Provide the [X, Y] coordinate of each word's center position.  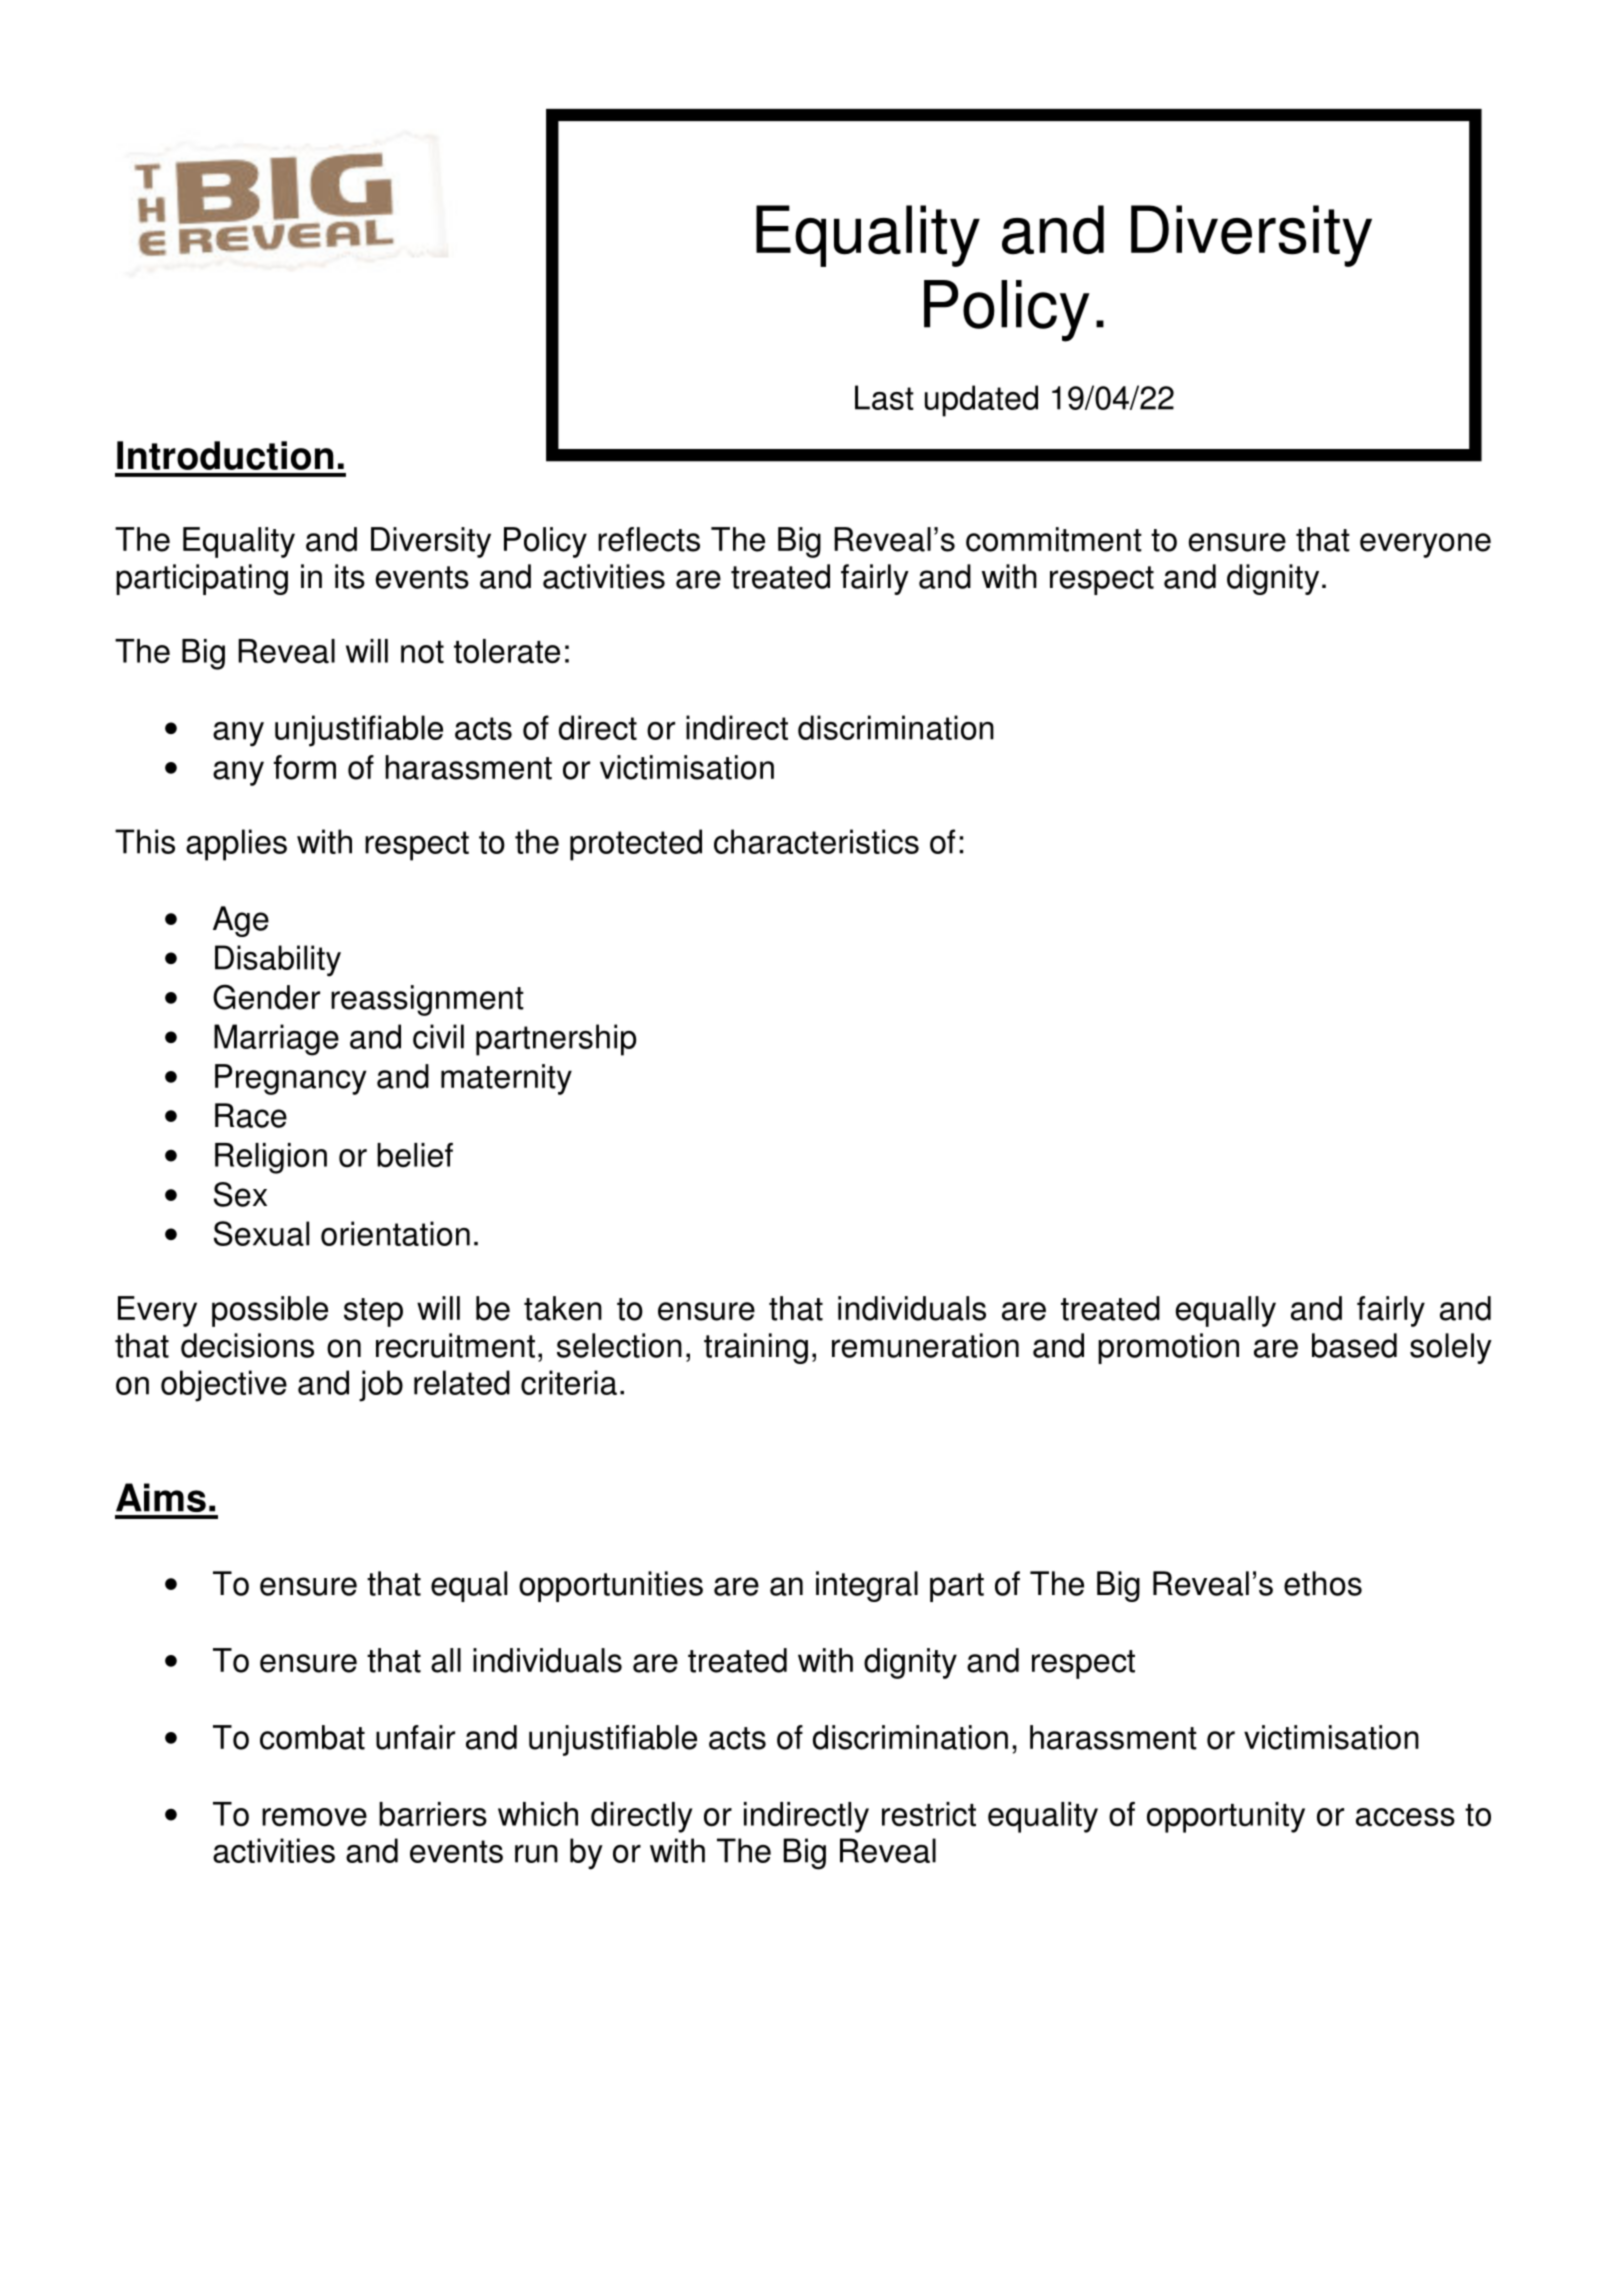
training [756, 1348]
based [1354, 1345]
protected [636, 845]
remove [314, 1817]
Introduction [225, 455]
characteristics [816, 841]
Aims [161, 1497]
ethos [1323, 1583]
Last [884, 397]
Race [251, 1115]
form [305, 767]
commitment [1054, 539]
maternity [506, 1079]
